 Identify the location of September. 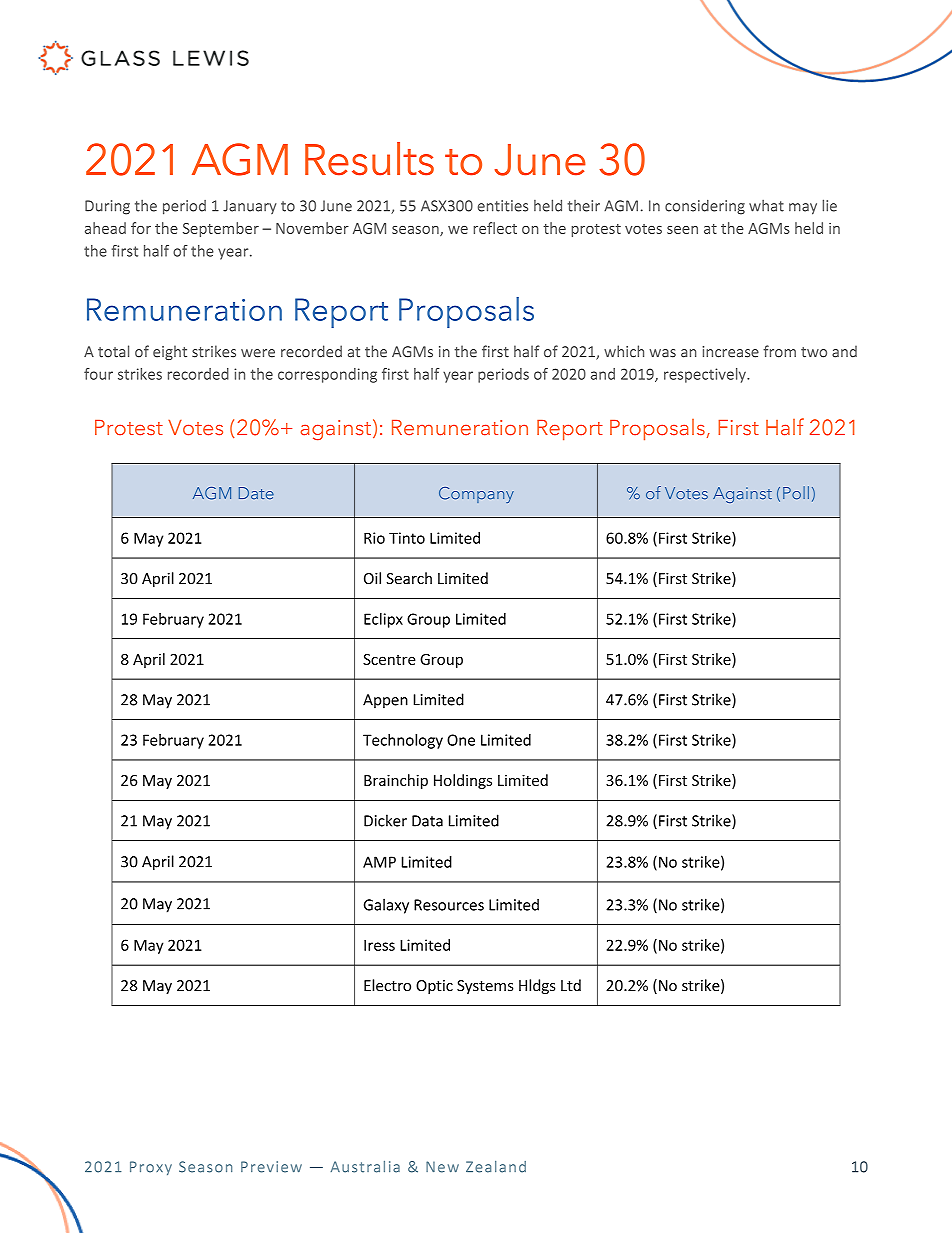
(221, 229).
